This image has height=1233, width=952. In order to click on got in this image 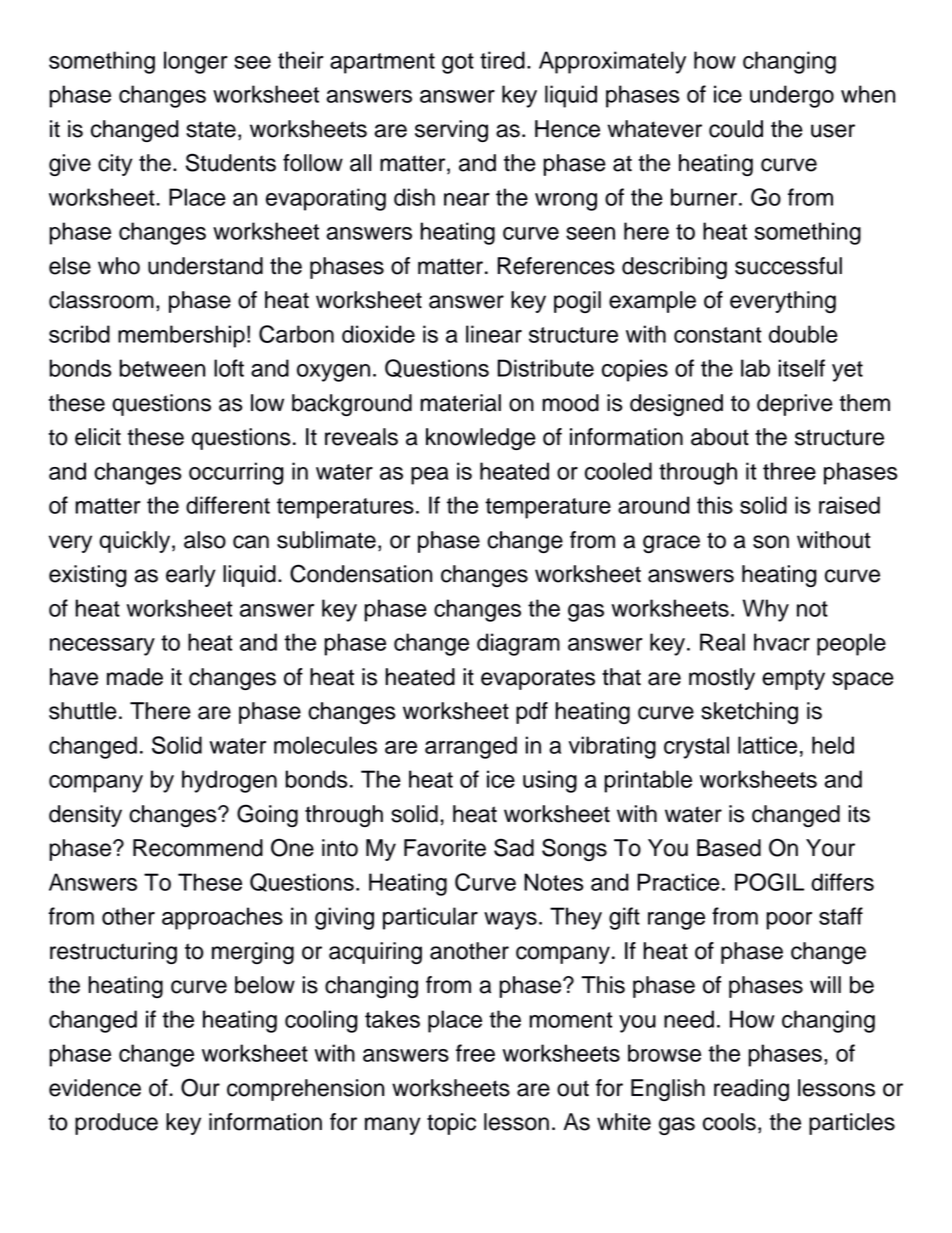, I will do `click(458, 63)`.
